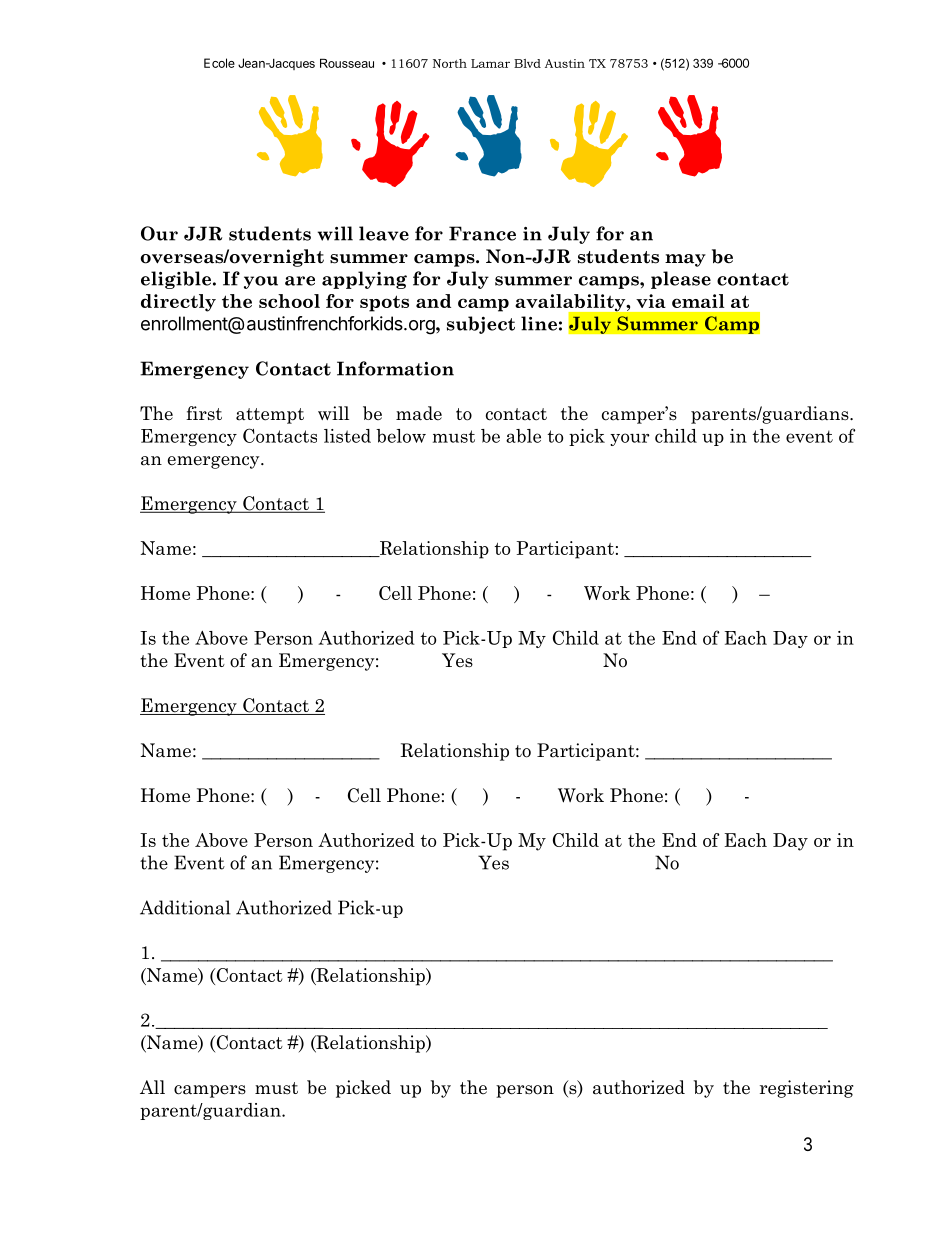 Image resolution: width=952 pixels, height=1233 pixels. I want to click on Blvd, so click(527, 63).
